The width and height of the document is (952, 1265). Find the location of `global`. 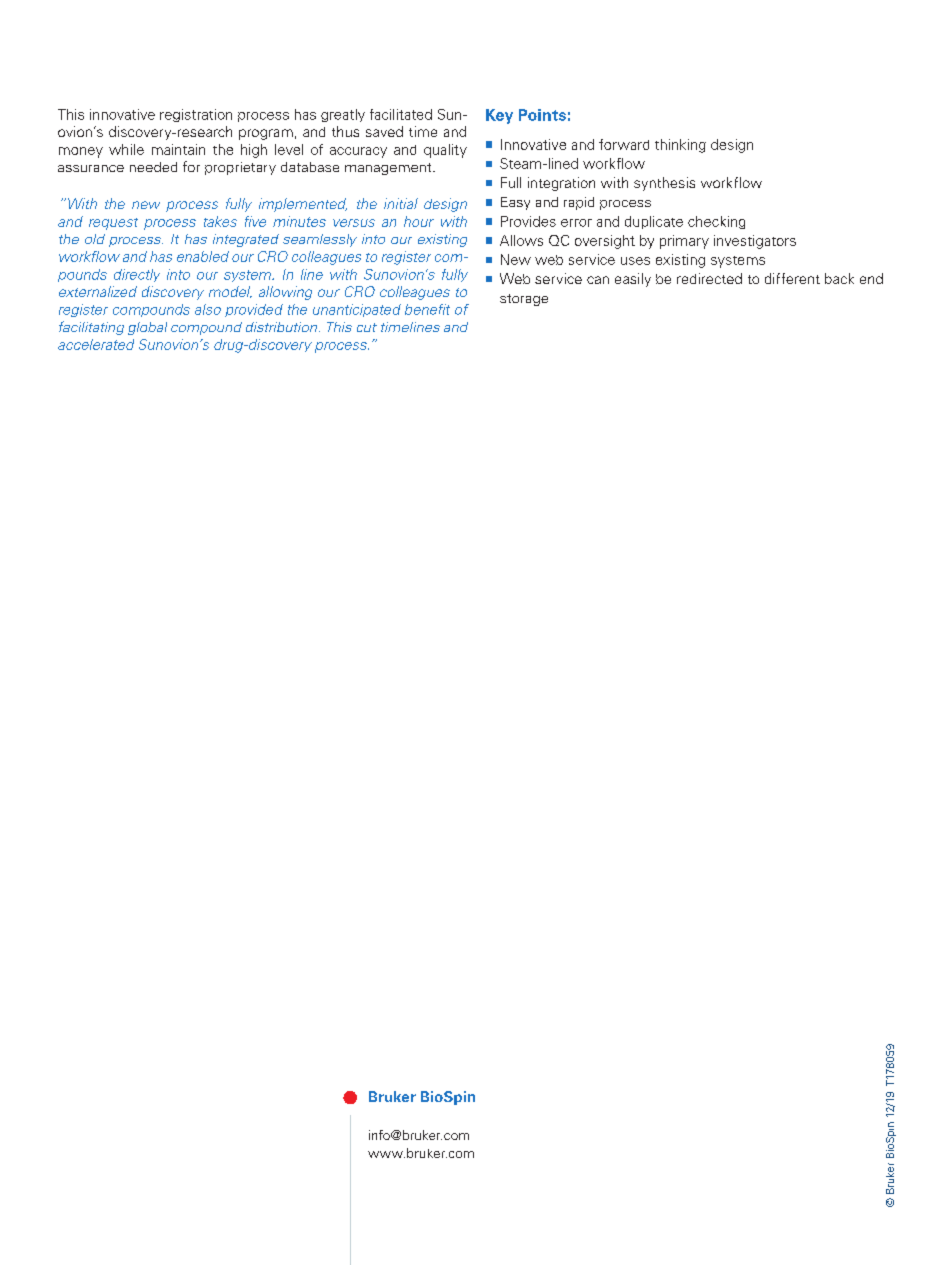

global is located at coordinates (147, 328).
